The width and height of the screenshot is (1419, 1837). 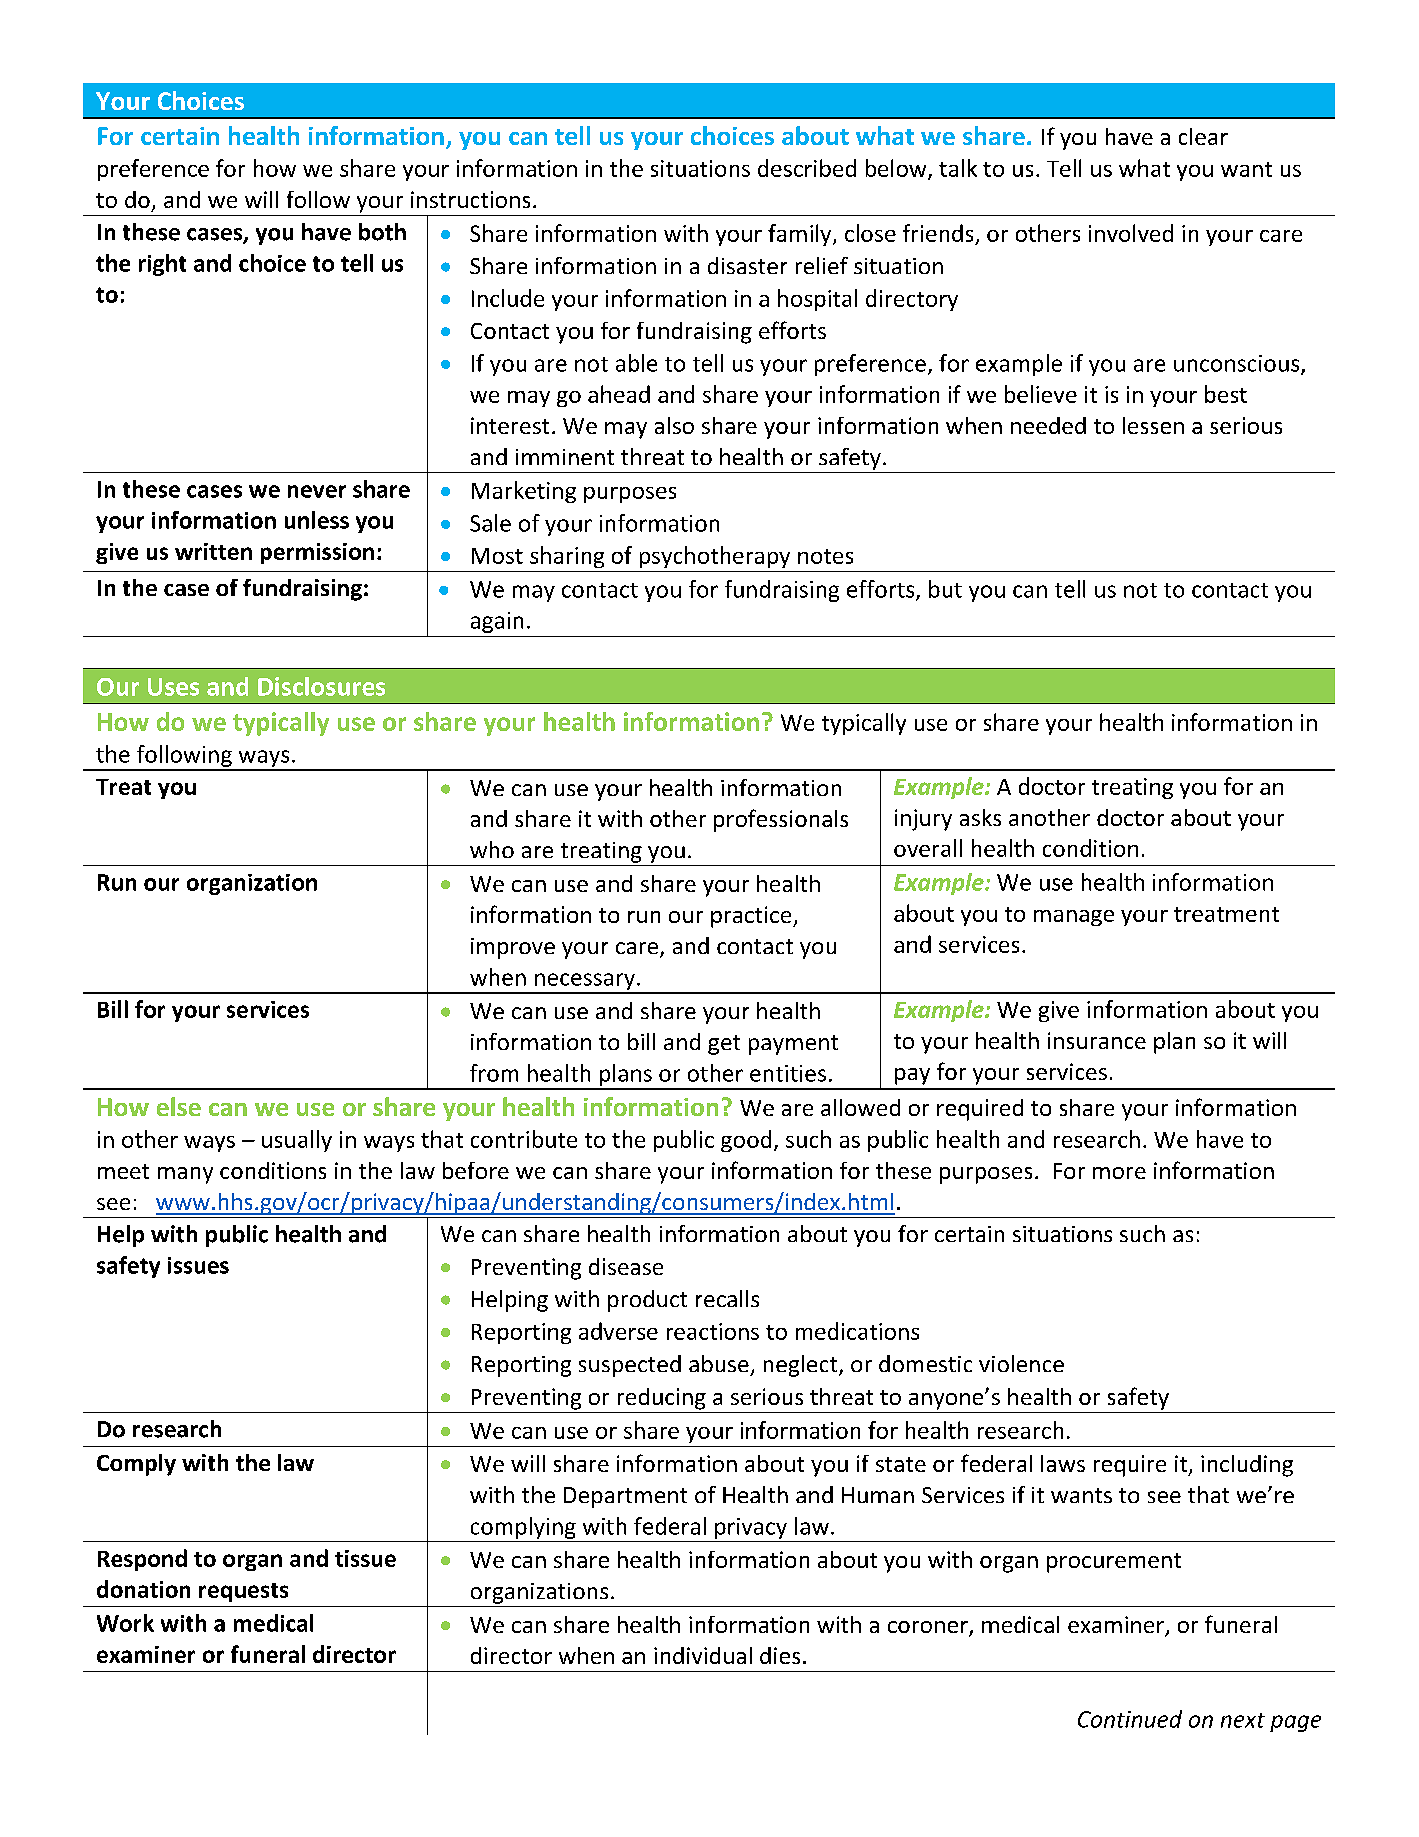 I want to click on involved, so click(x=1131, y=233).
